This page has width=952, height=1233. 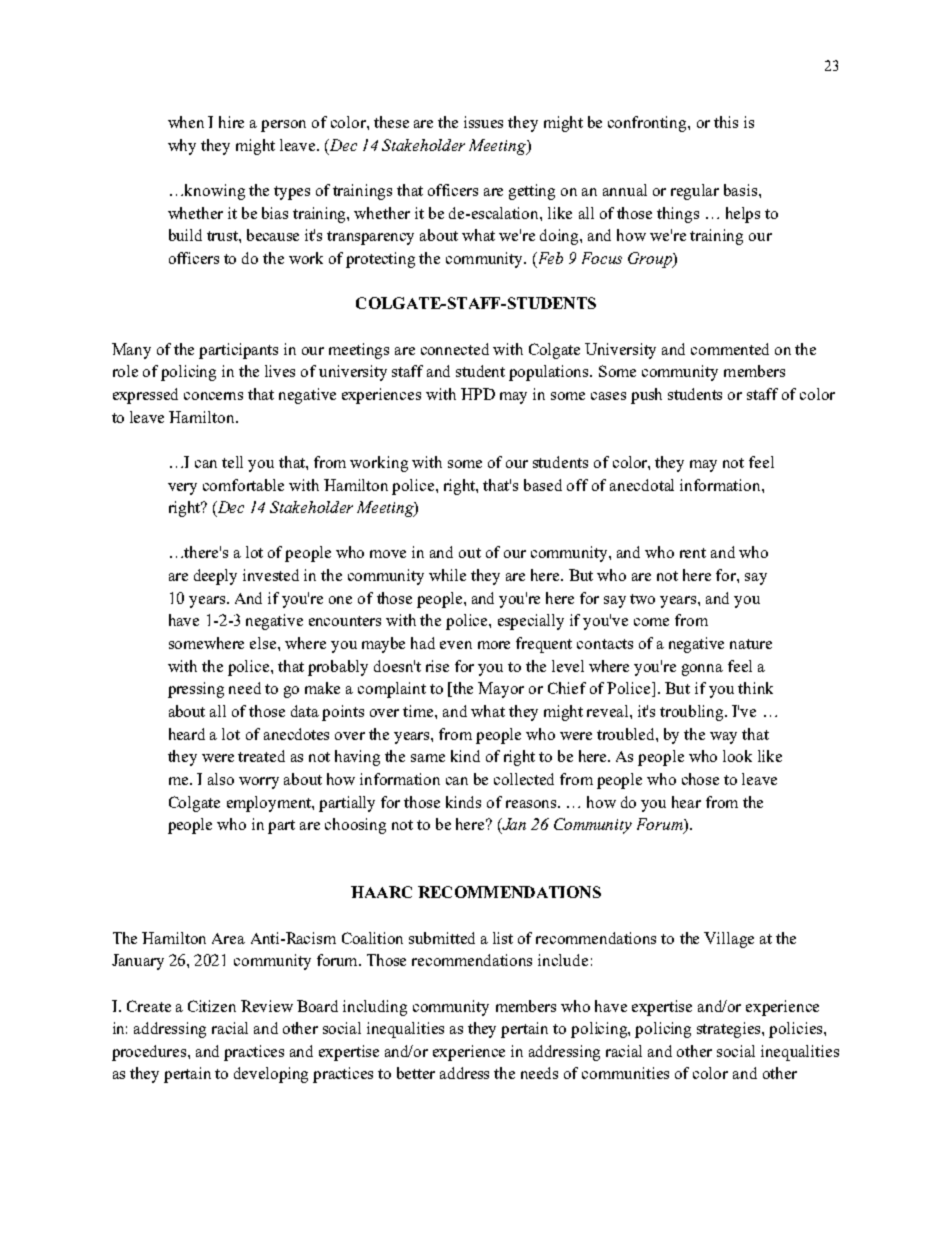 What do you see at coordinates (182, 147) in the page?
I see `why` at bounding box center [182, 147].
